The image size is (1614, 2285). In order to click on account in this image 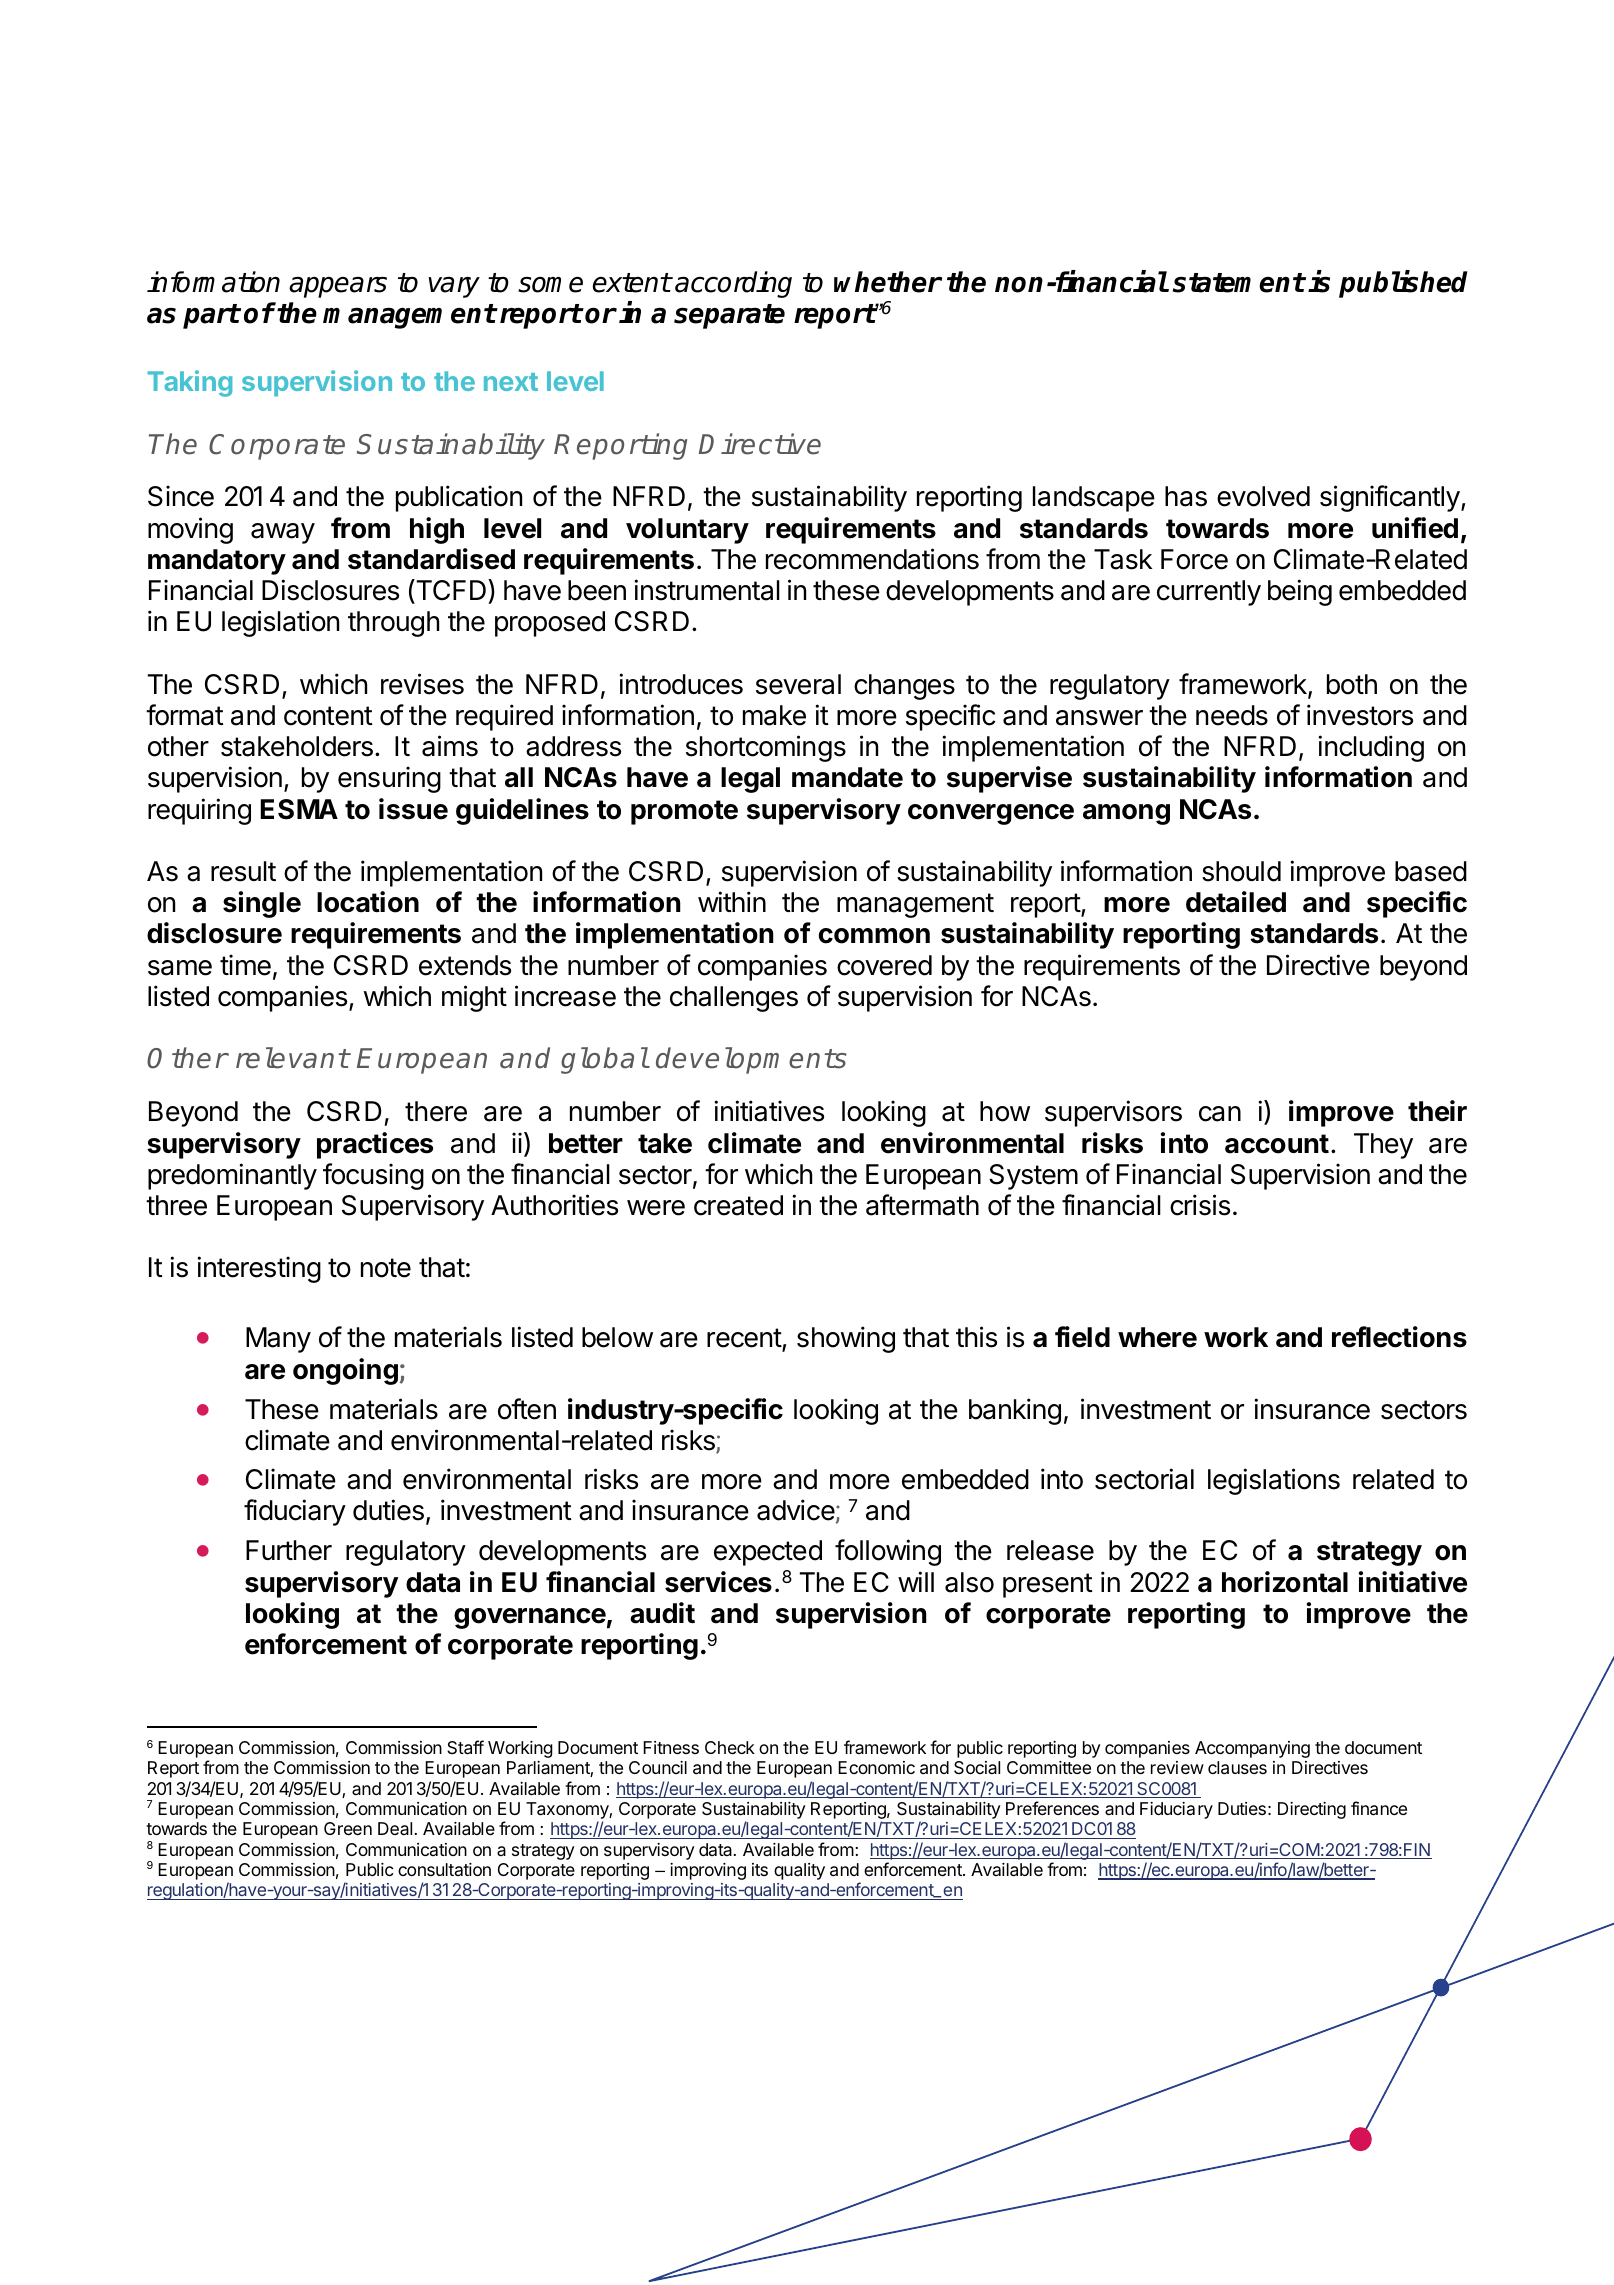, I will do `click(1277, 1144)`.
